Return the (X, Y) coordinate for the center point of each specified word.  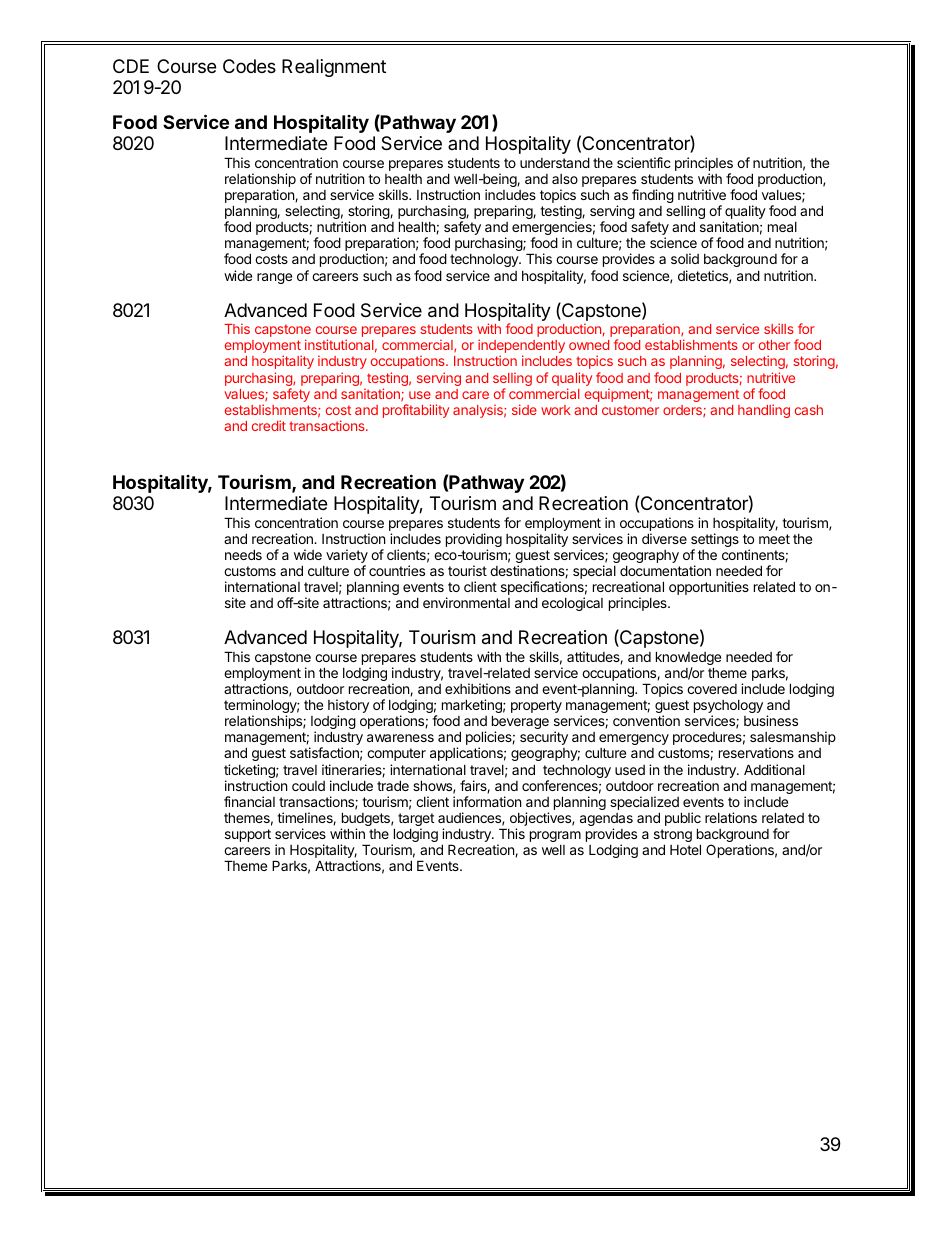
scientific (644, 162)
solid (685, 258)
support (248, 835)
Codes (249, 66)
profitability (416, 411)
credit (269, 425)
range (274, 278)
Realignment (334, 68)
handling (764, 411)
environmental (466, 602)
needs (243, 554)
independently (521, 347)
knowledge (688, 659)
